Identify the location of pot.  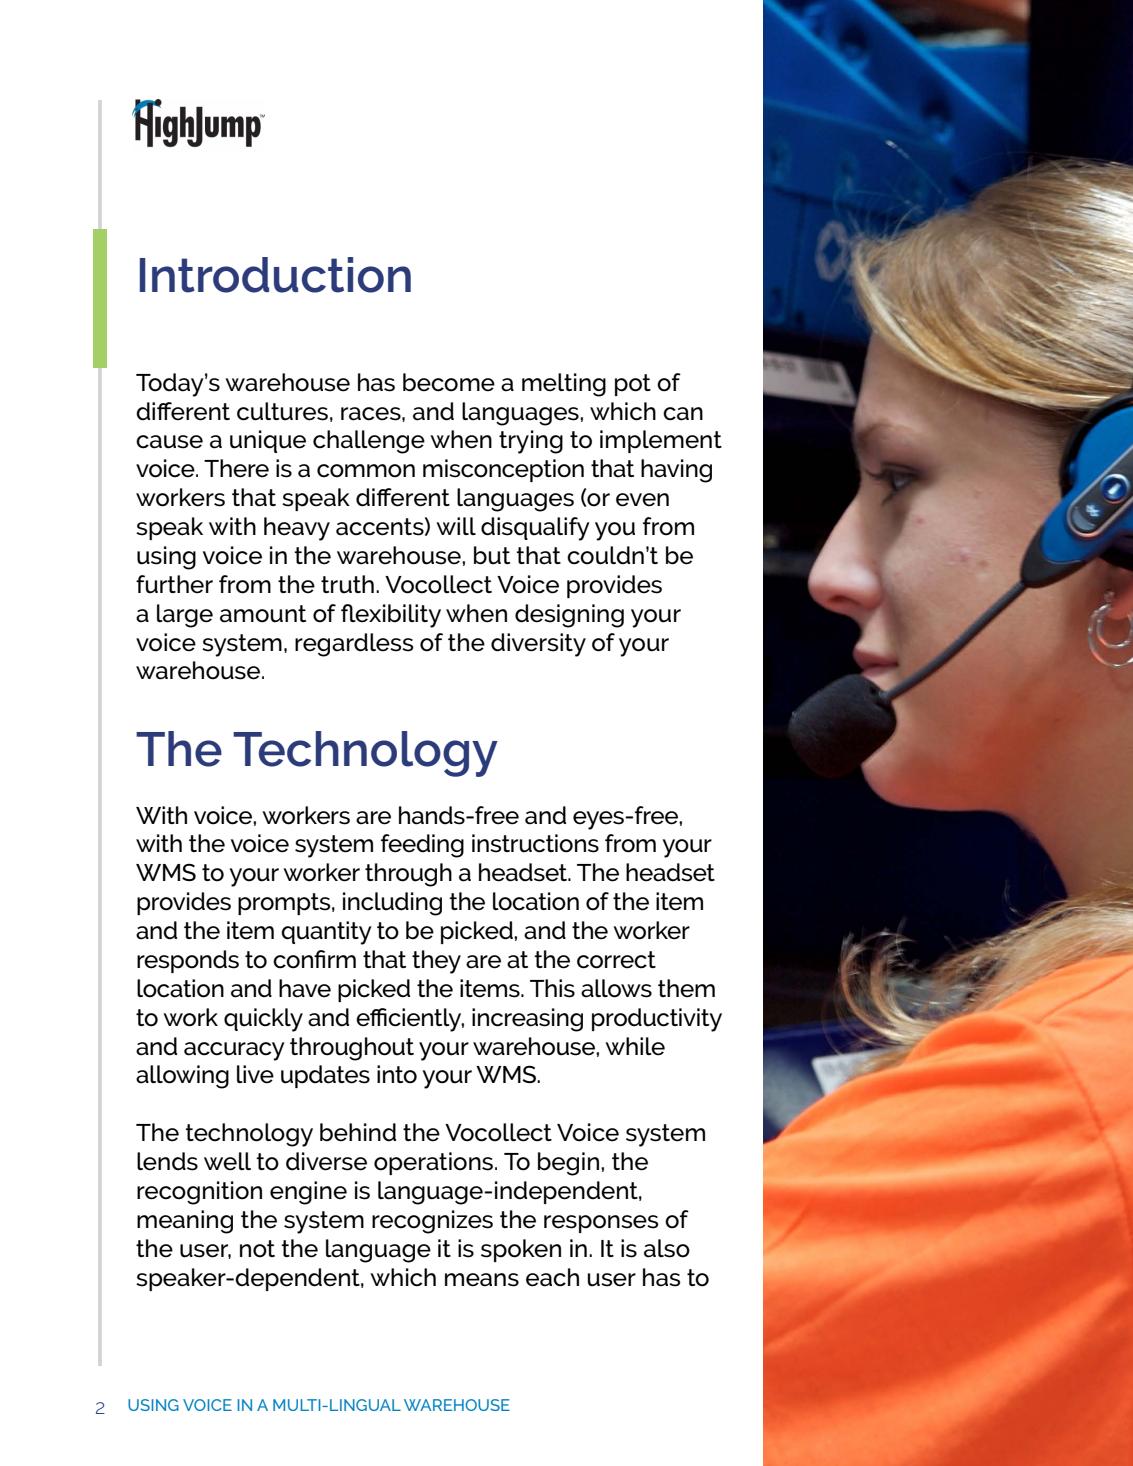
(633, 385).
